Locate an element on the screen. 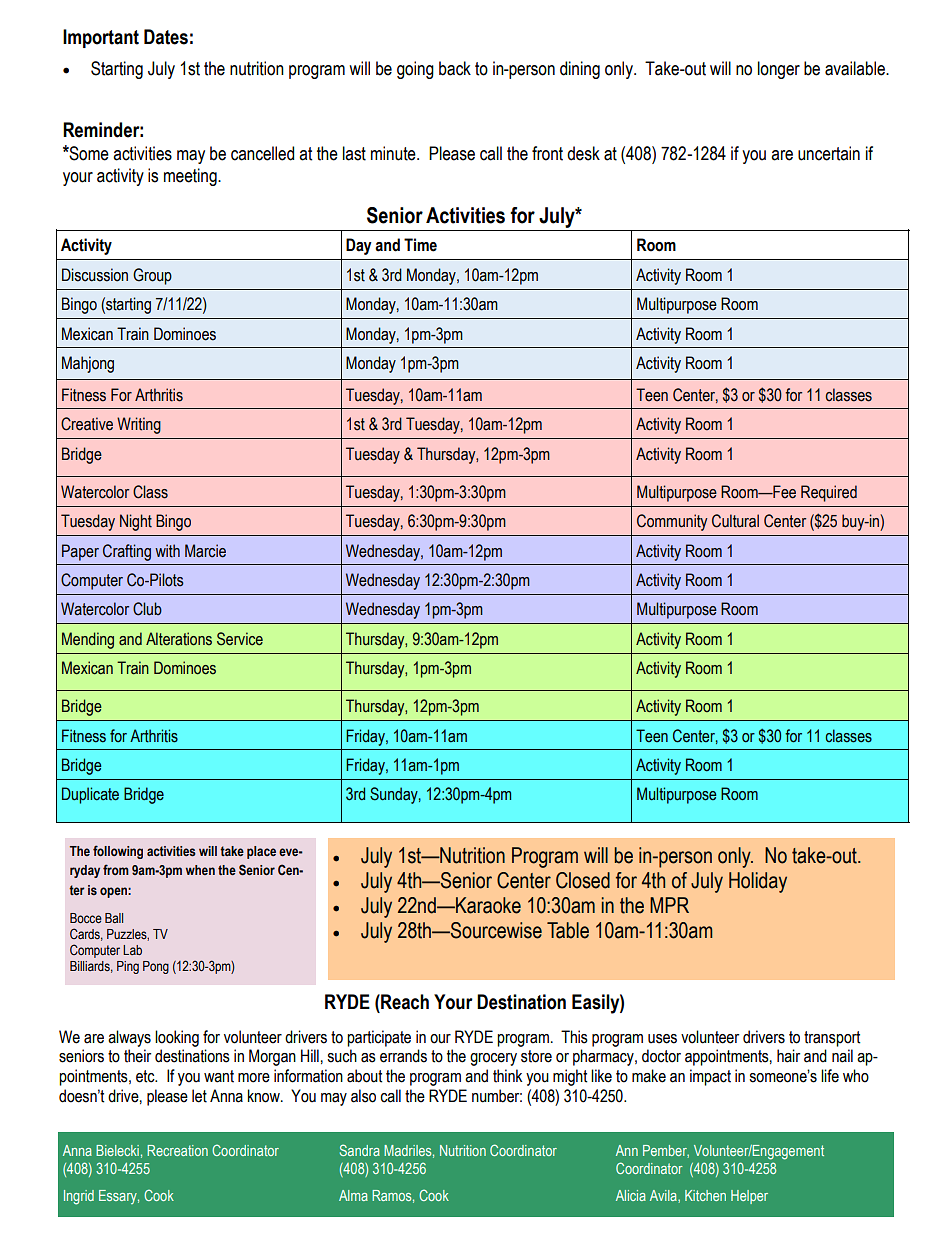 Image resolution: width=952 pixels, height=1233 pixels. longer is located at coordinates (779, 70).
